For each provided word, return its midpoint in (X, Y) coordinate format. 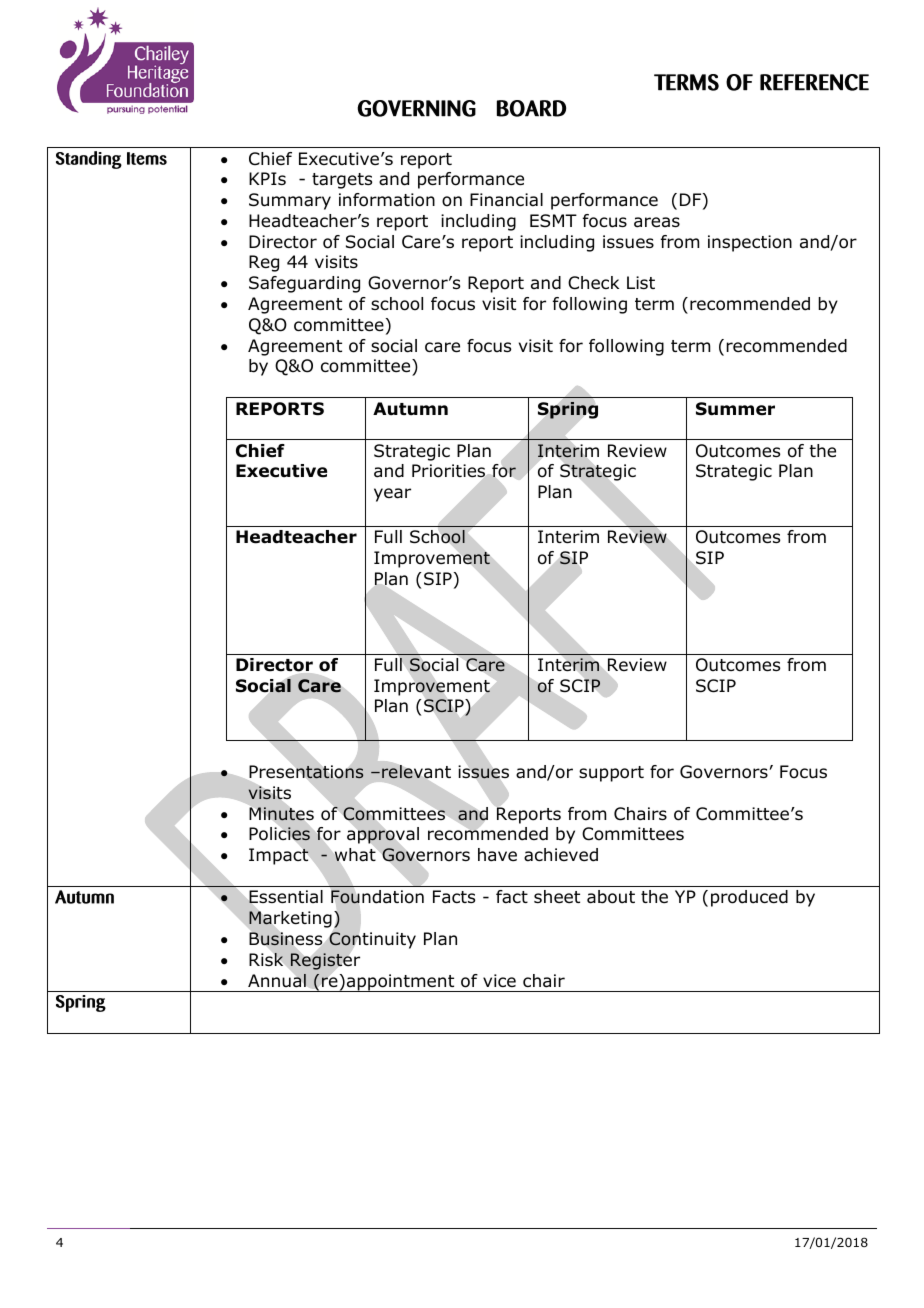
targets (342, 181)
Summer (735, 409)
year (392, 495)
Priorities (448, 471)
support (611, 774)
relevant (416, 772)
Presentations (306, 772)
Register (325, 961)
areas (657, 222)
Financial (506, 200)
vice (499, 980)
